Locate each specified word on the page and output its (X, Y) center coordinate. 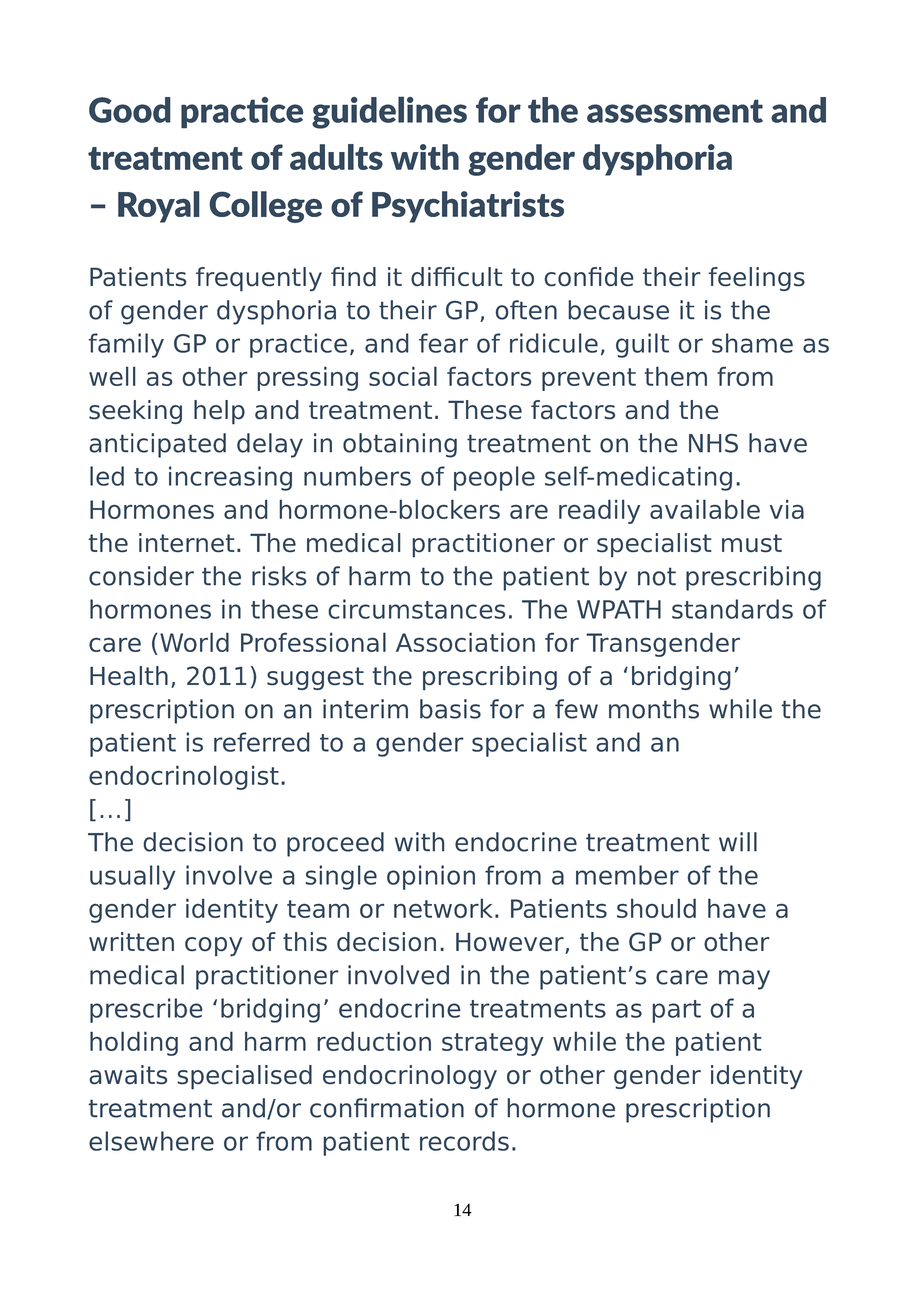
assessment (675, 111)
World (194, 642)
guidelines (389, 112)
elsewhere (151, 1141)
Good (130, 110)
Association (465, 642)
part (676, 1011)
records (464, 1141)
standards (732, 609)
